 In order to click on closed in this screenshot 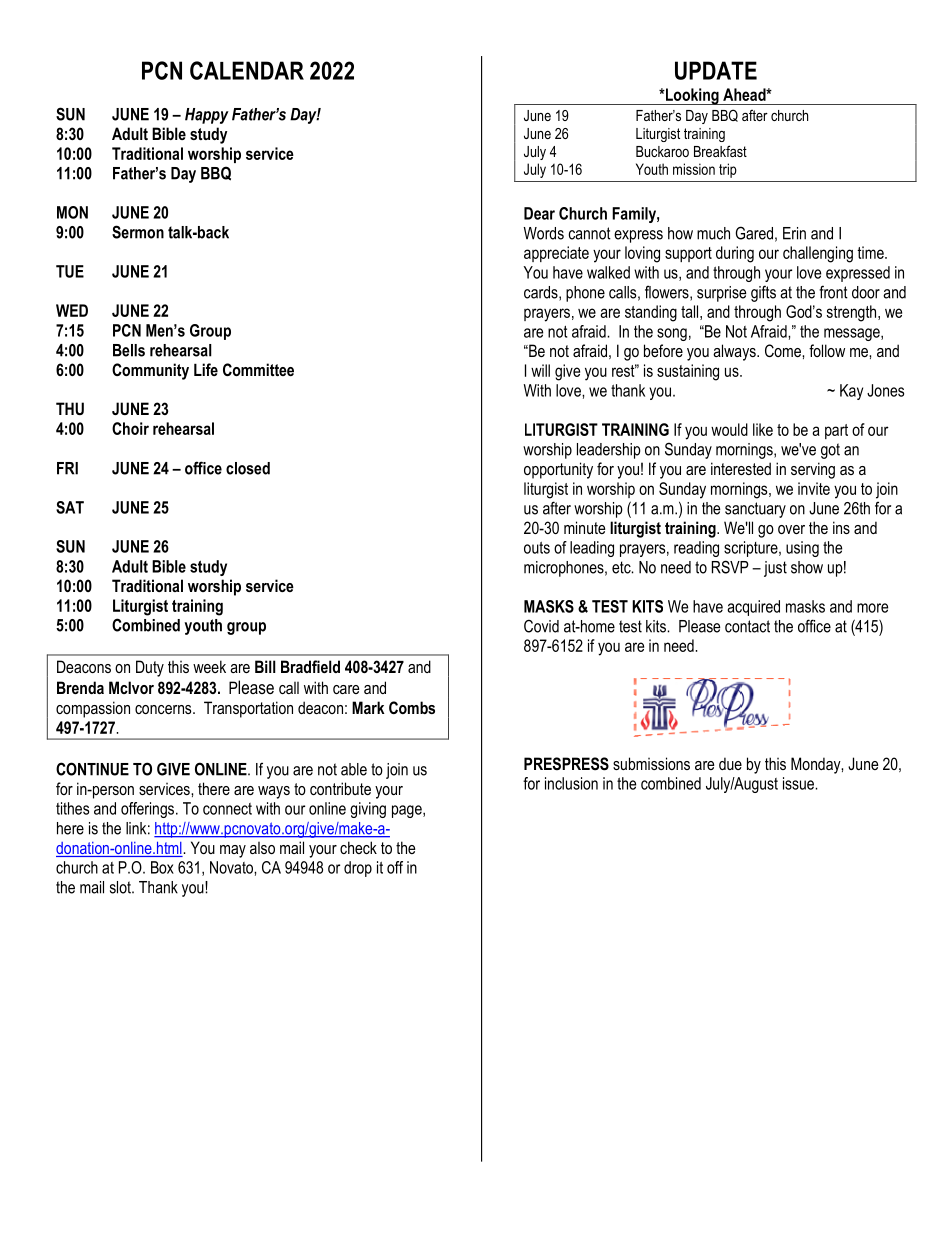, I will do `click(248, 468)`.
